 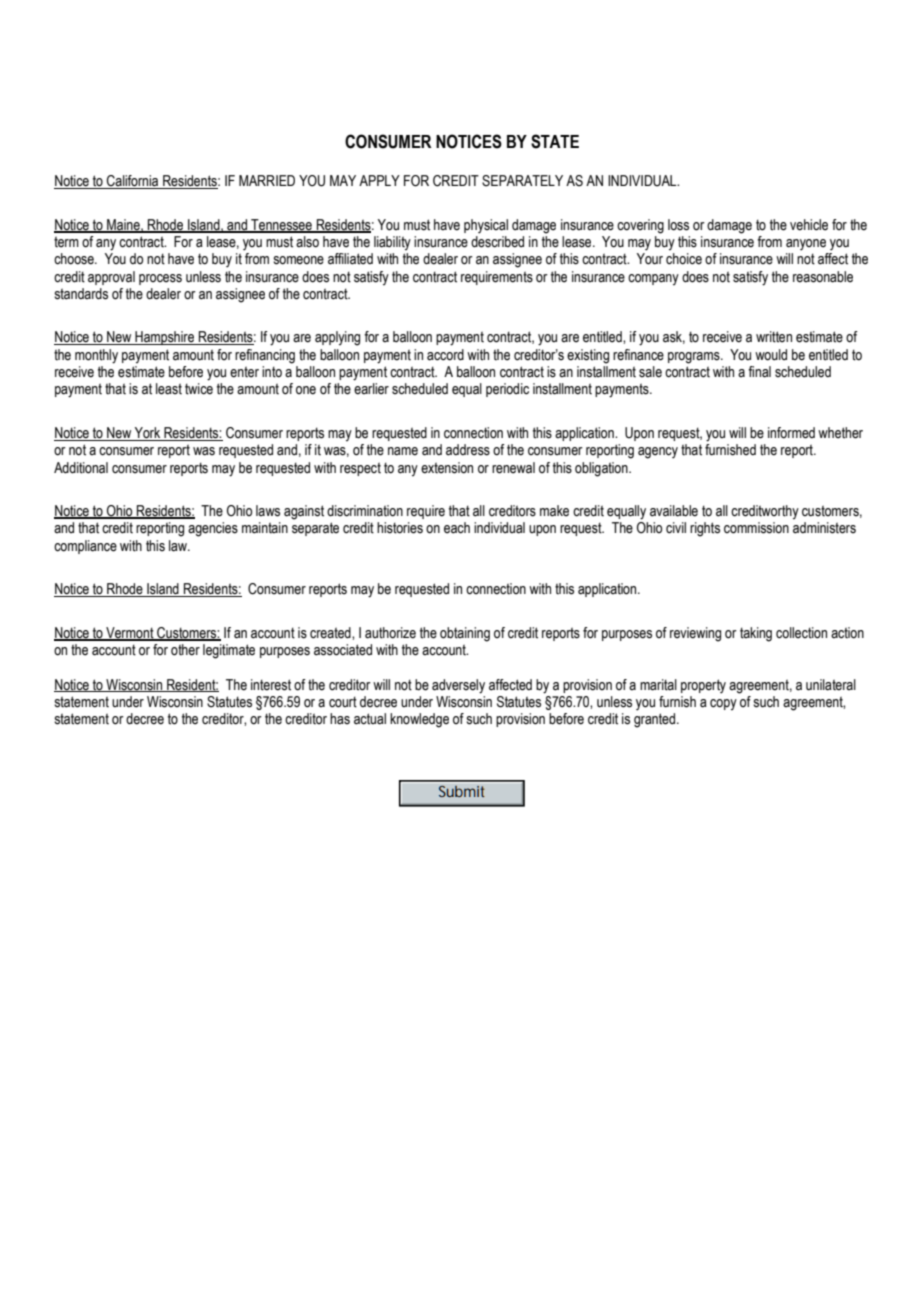 What do you see at coordinates (809, 225) in the screenshot?
I see `vehicle` at bounding box center [809, 225].
